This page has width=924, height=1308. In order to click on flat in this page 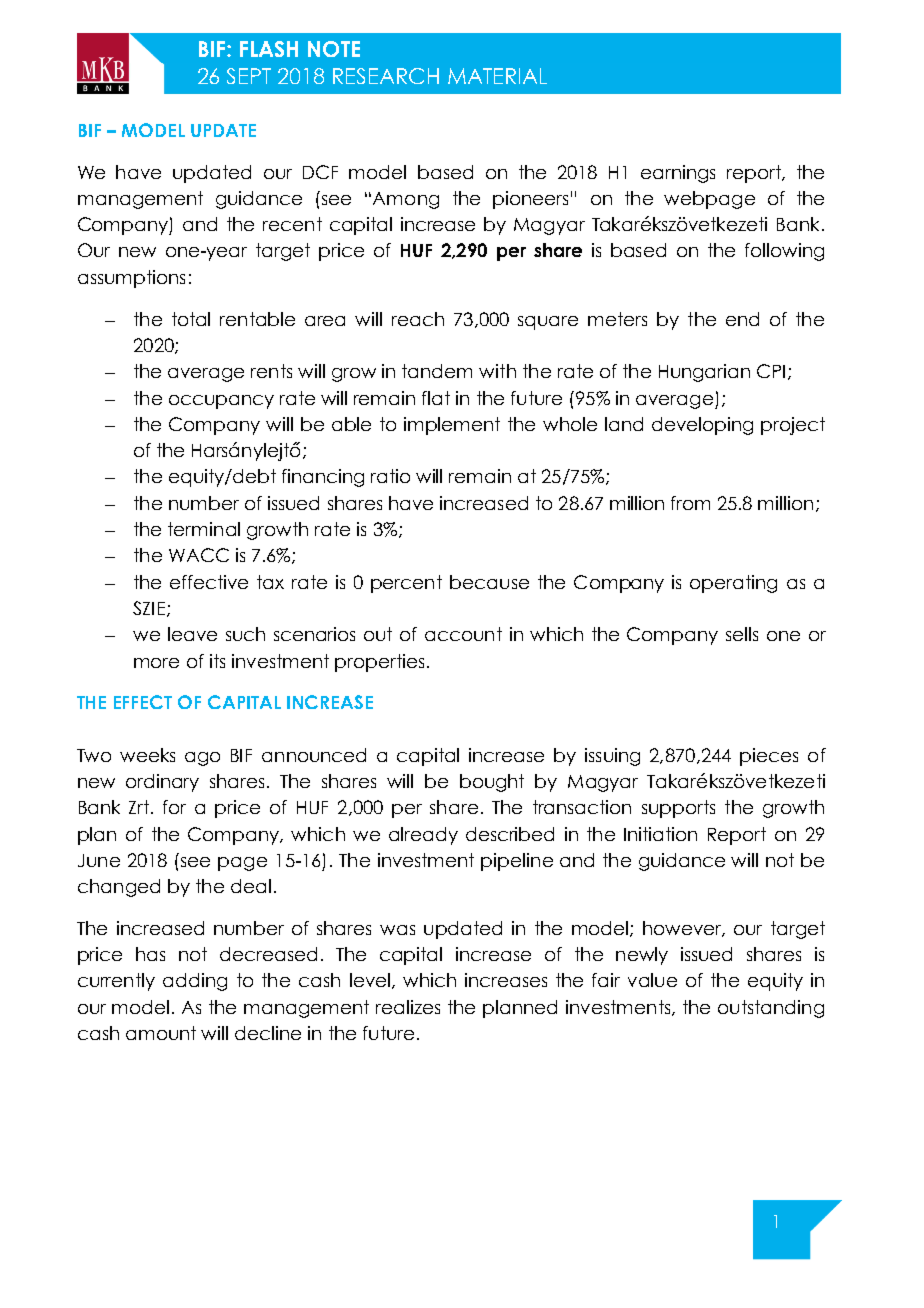, I will do `click(436, 398)`.
